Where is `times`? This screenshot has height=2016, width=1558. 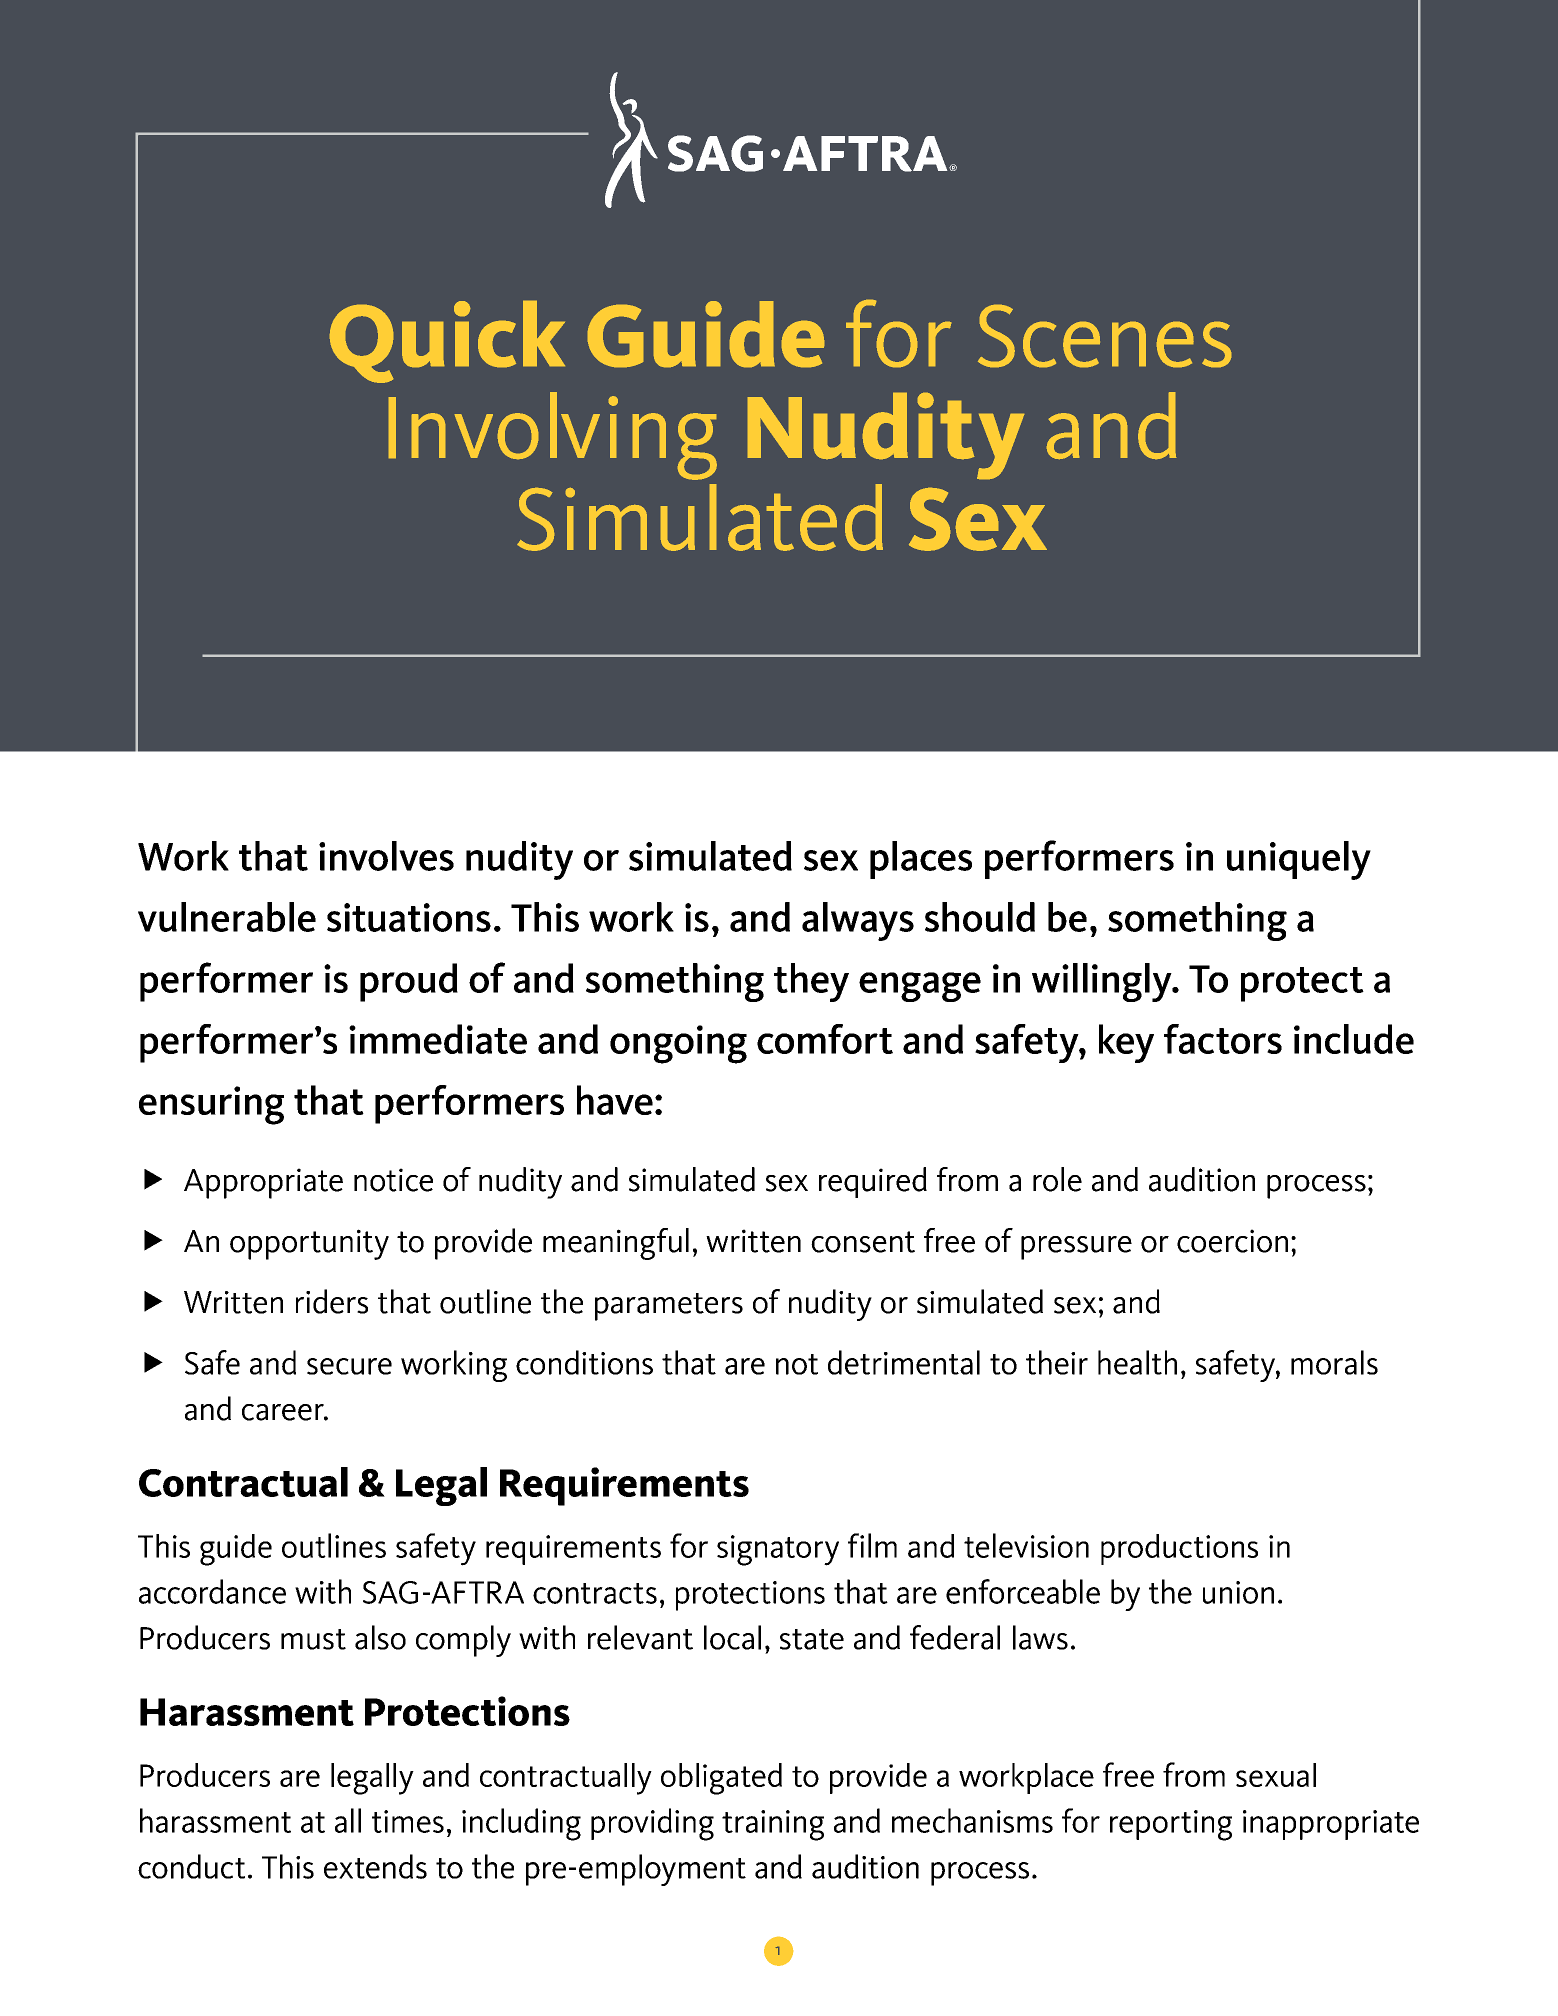
times is located at coordinates (408, 1821).
